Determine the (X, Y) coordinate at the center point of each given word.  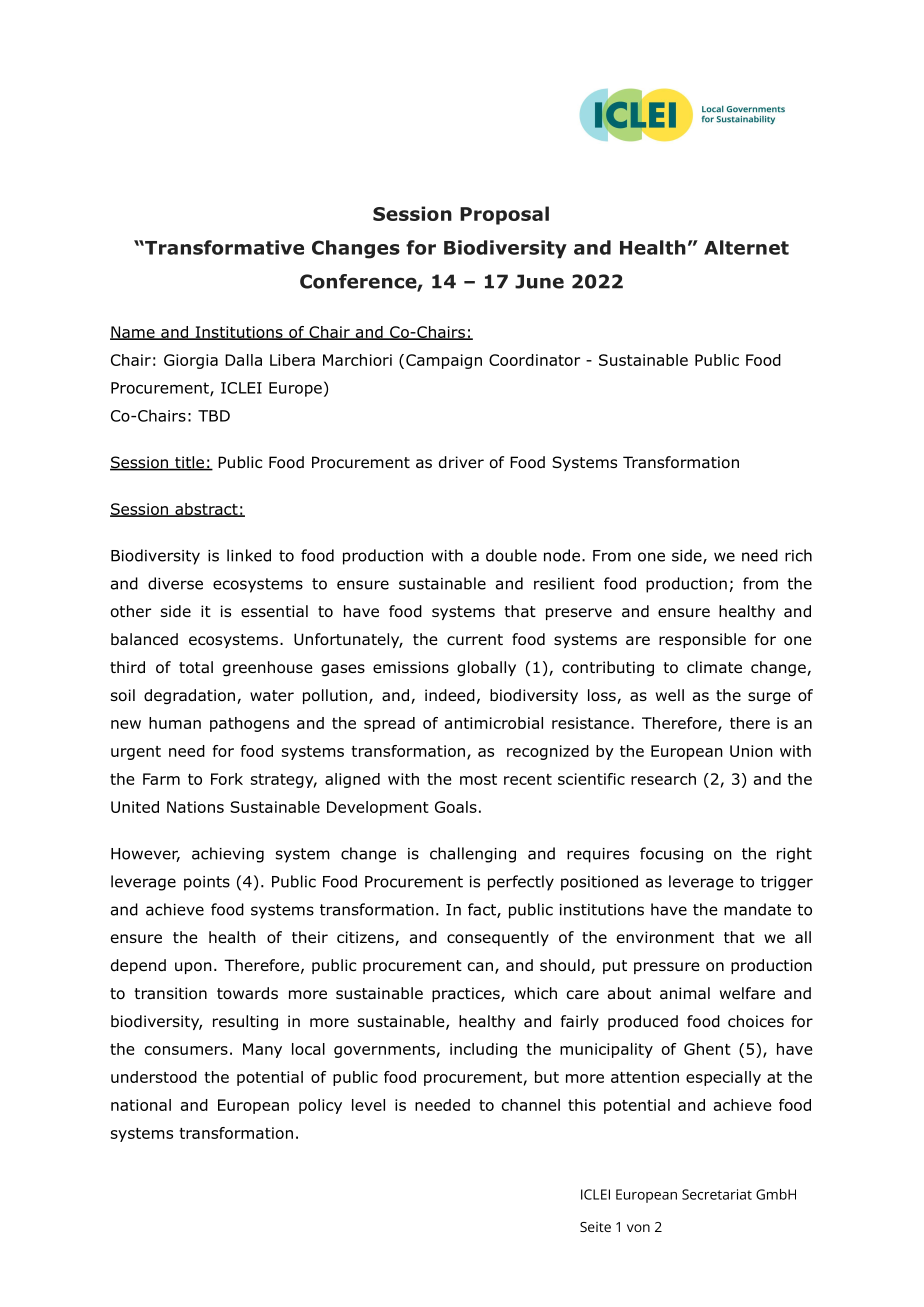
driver (461, 462)
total (196, 667)
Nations (195, 807)
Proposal (504, 215)
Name (133, 333)
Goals (456, 807)
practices (467, 994)
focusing (671, 855)
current (475, 640)
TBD (214, 416)
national (141, 1105)
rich (798, 555)
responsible (702, 640)
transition (170, 993)
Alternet (746, 247)
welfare (747, 993)
